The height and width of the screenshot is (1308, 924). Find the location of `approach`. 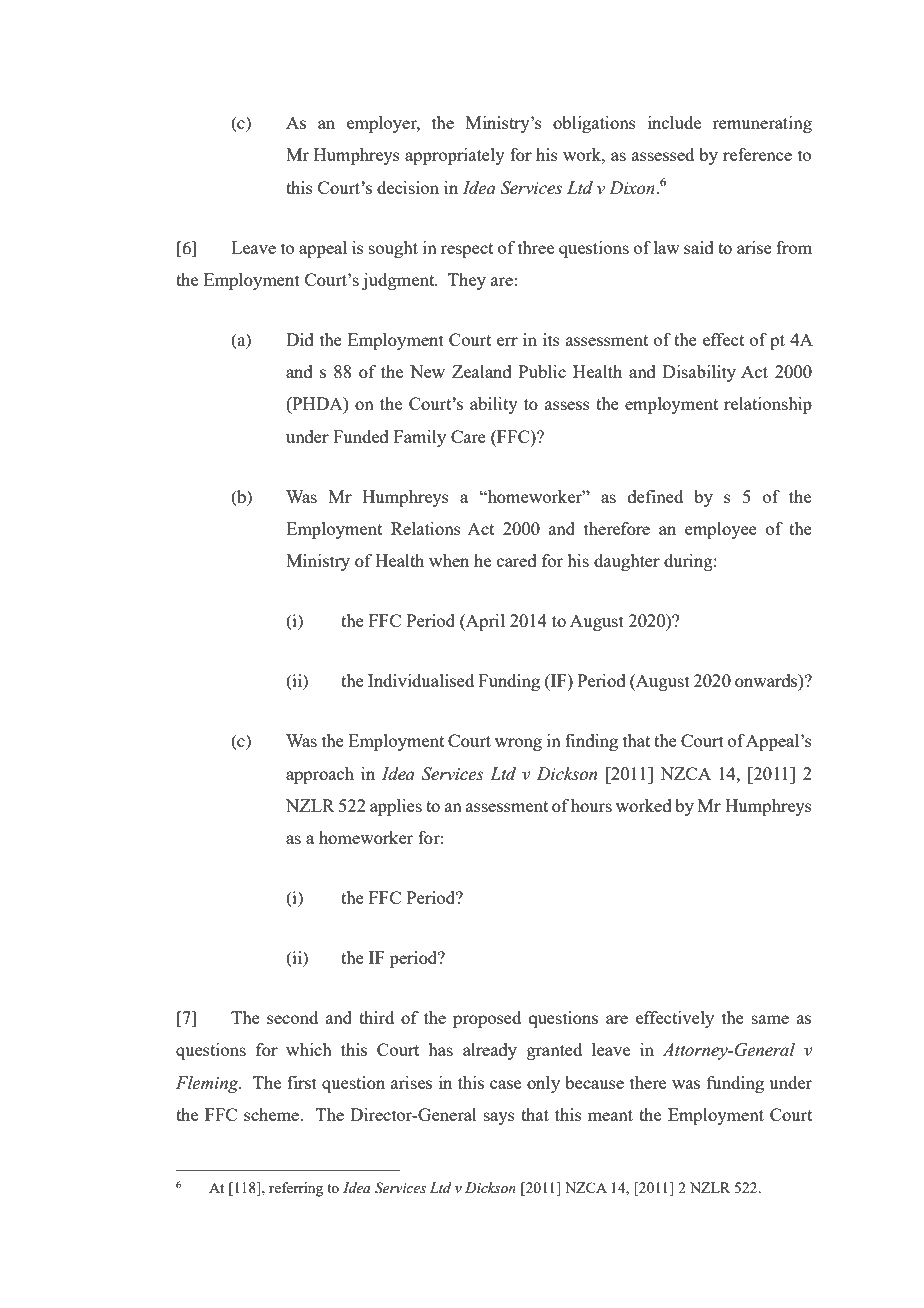

approach is located at coordinates (320, 775).
